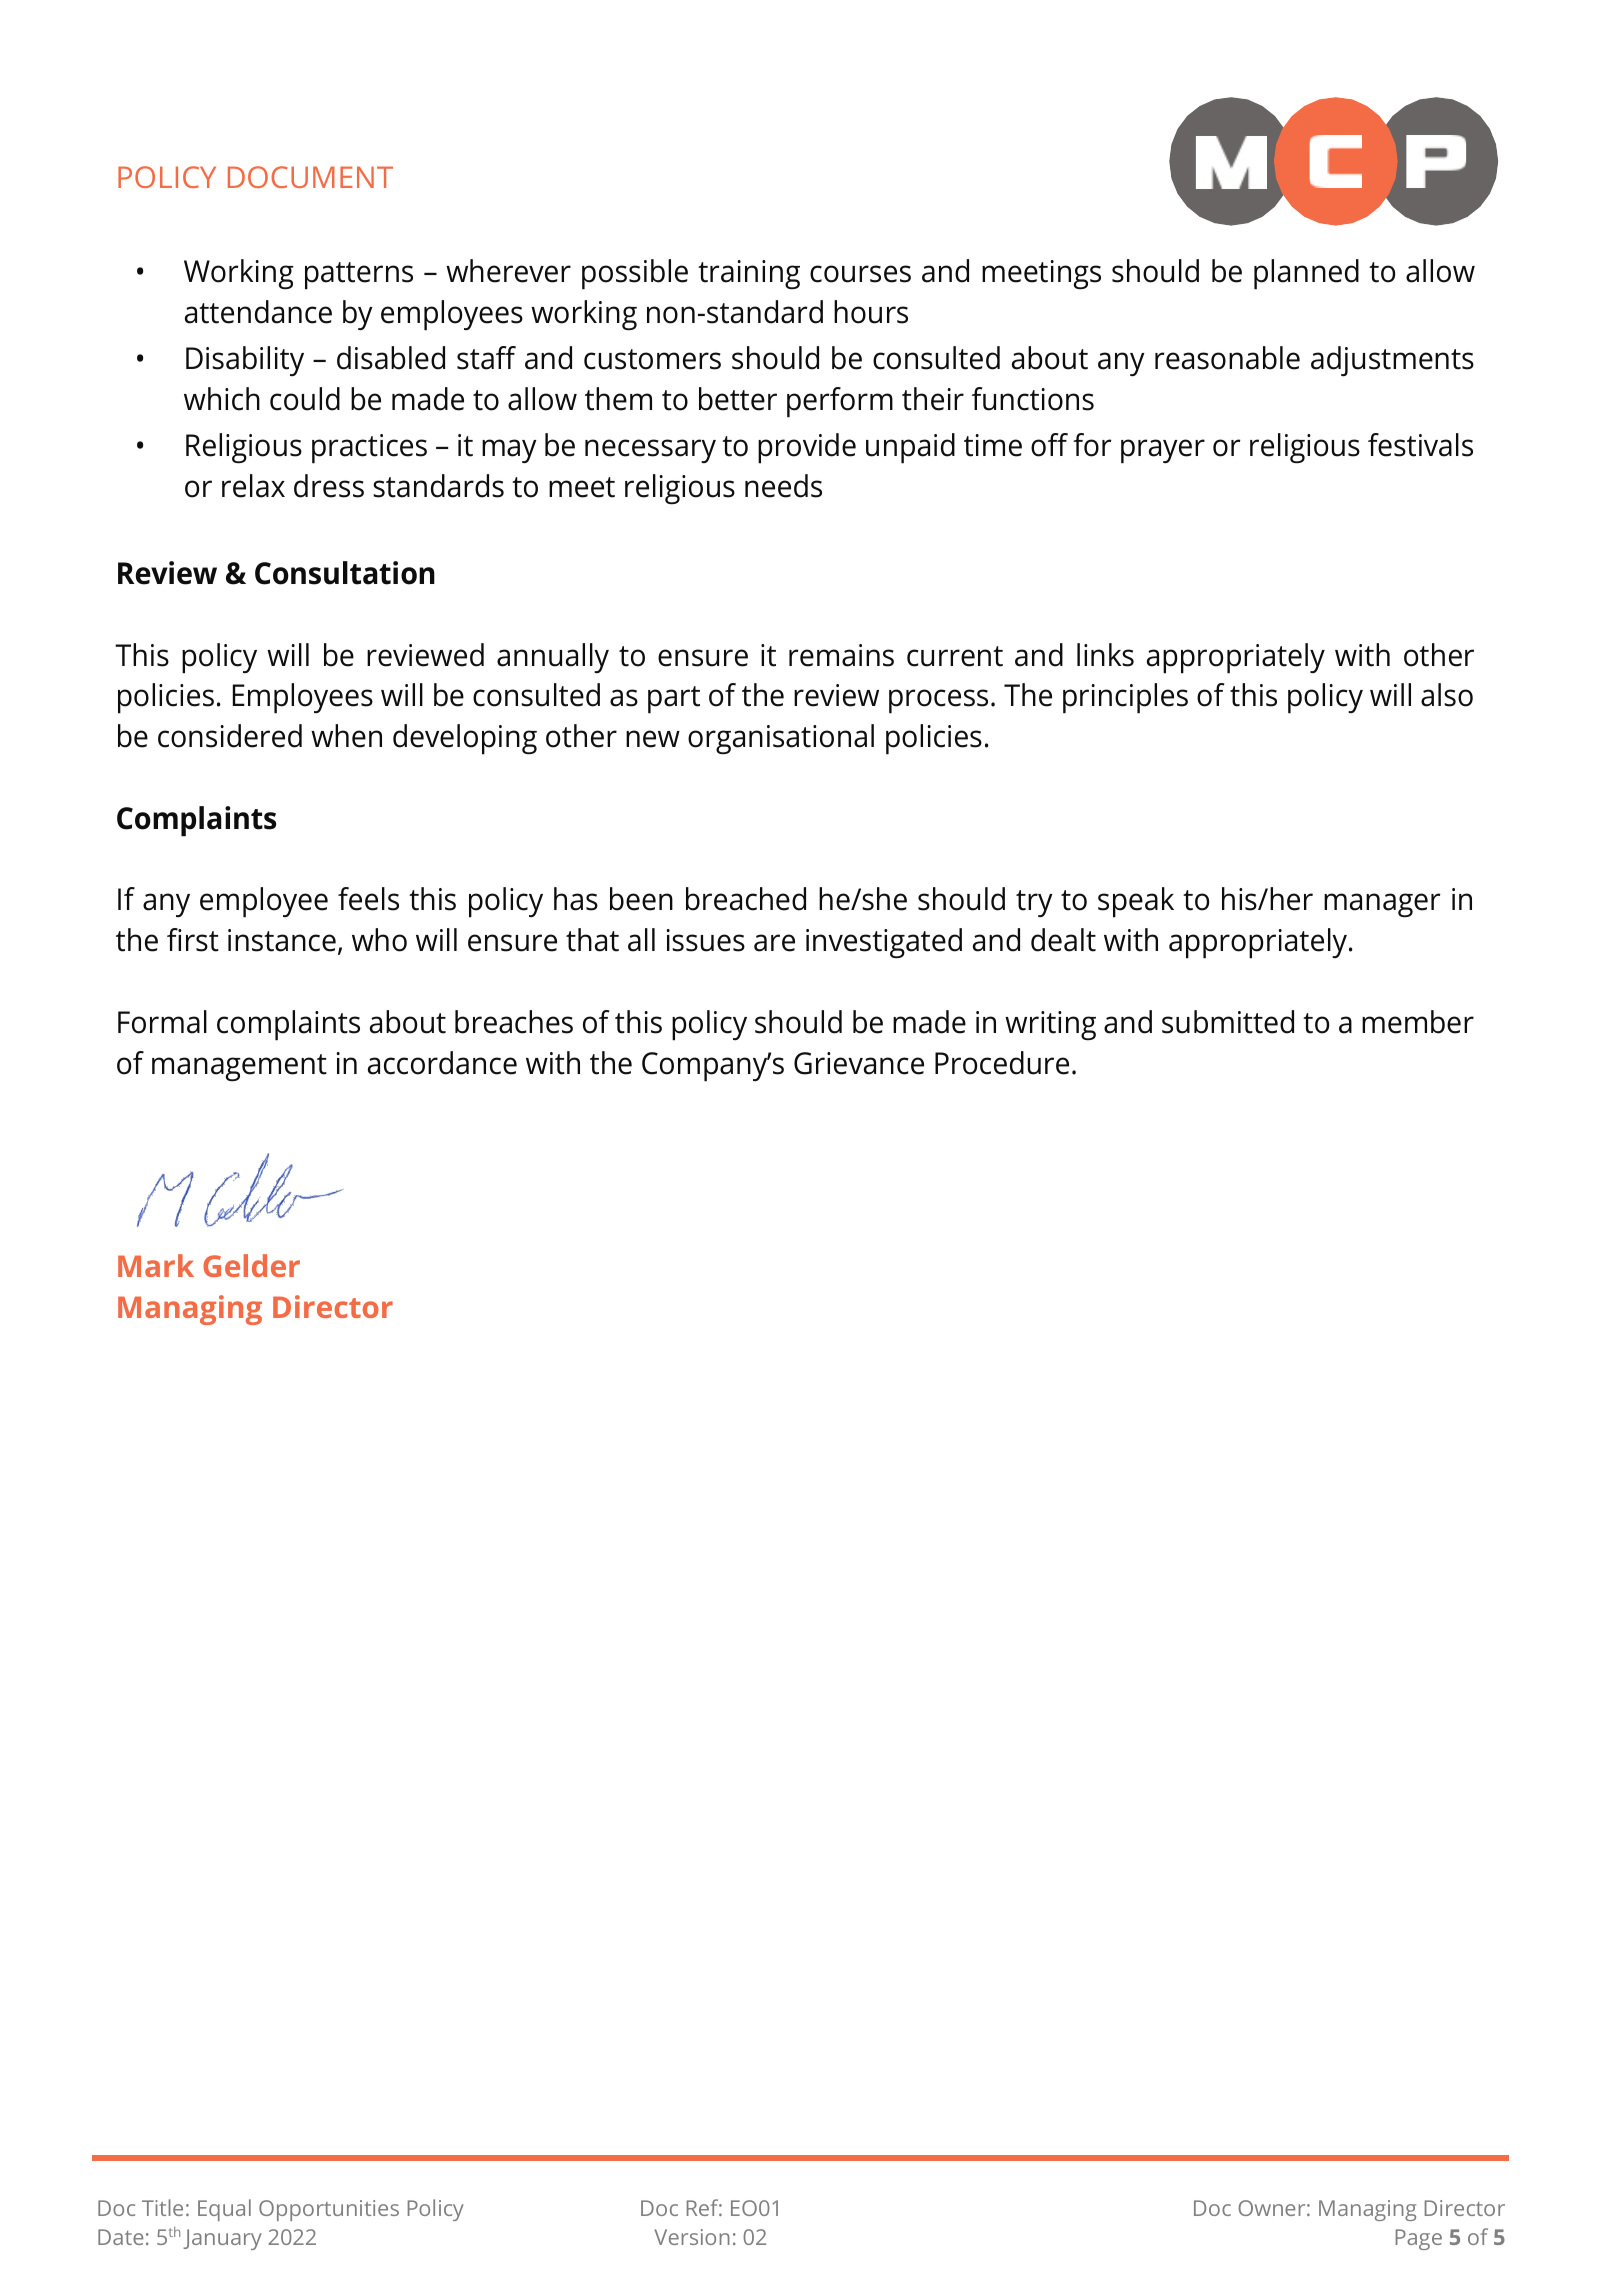  I want to click on submitted, so click(1228, 1022).
